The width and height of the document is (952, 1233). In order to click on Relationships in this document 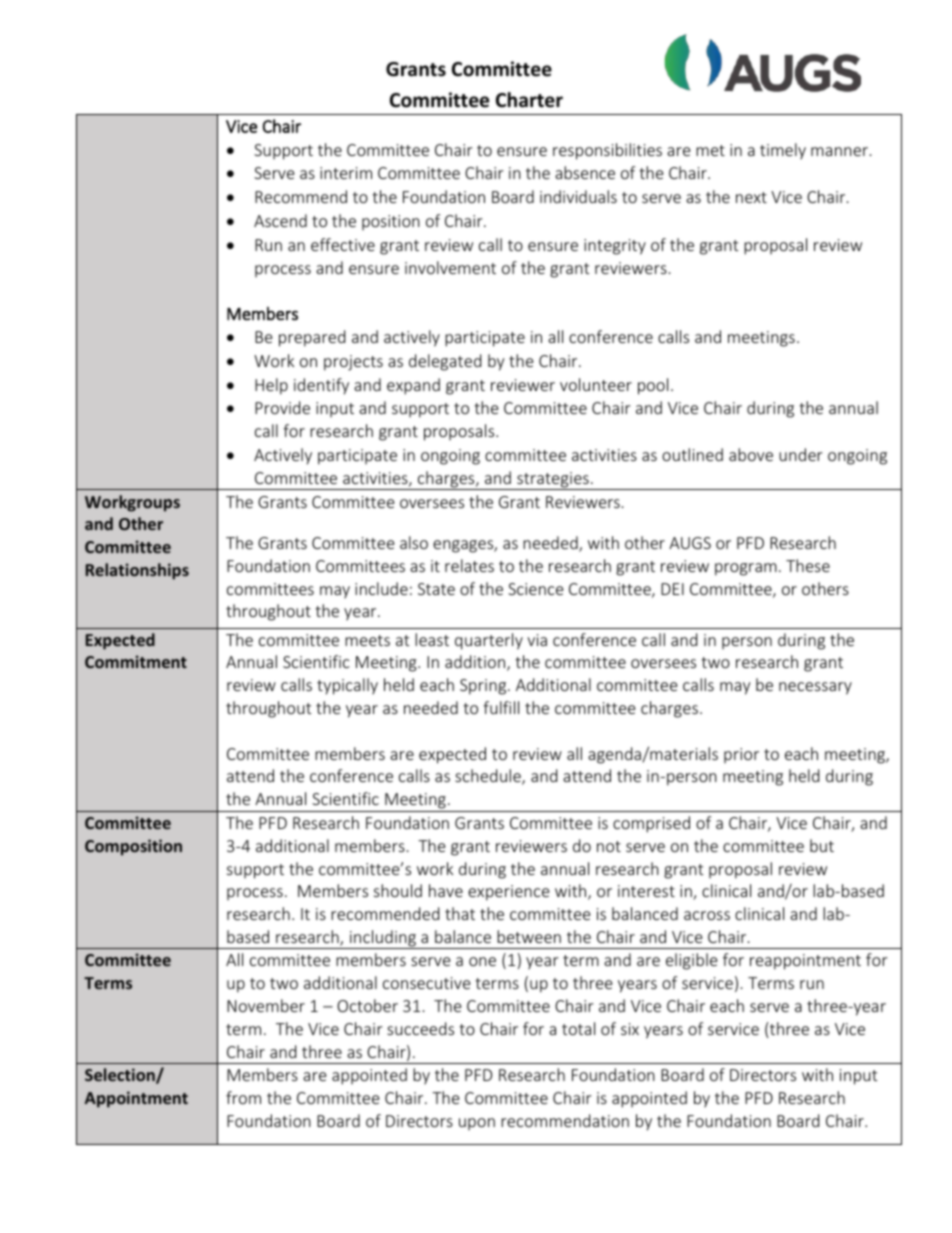, I will do `click(137, 571)`.
